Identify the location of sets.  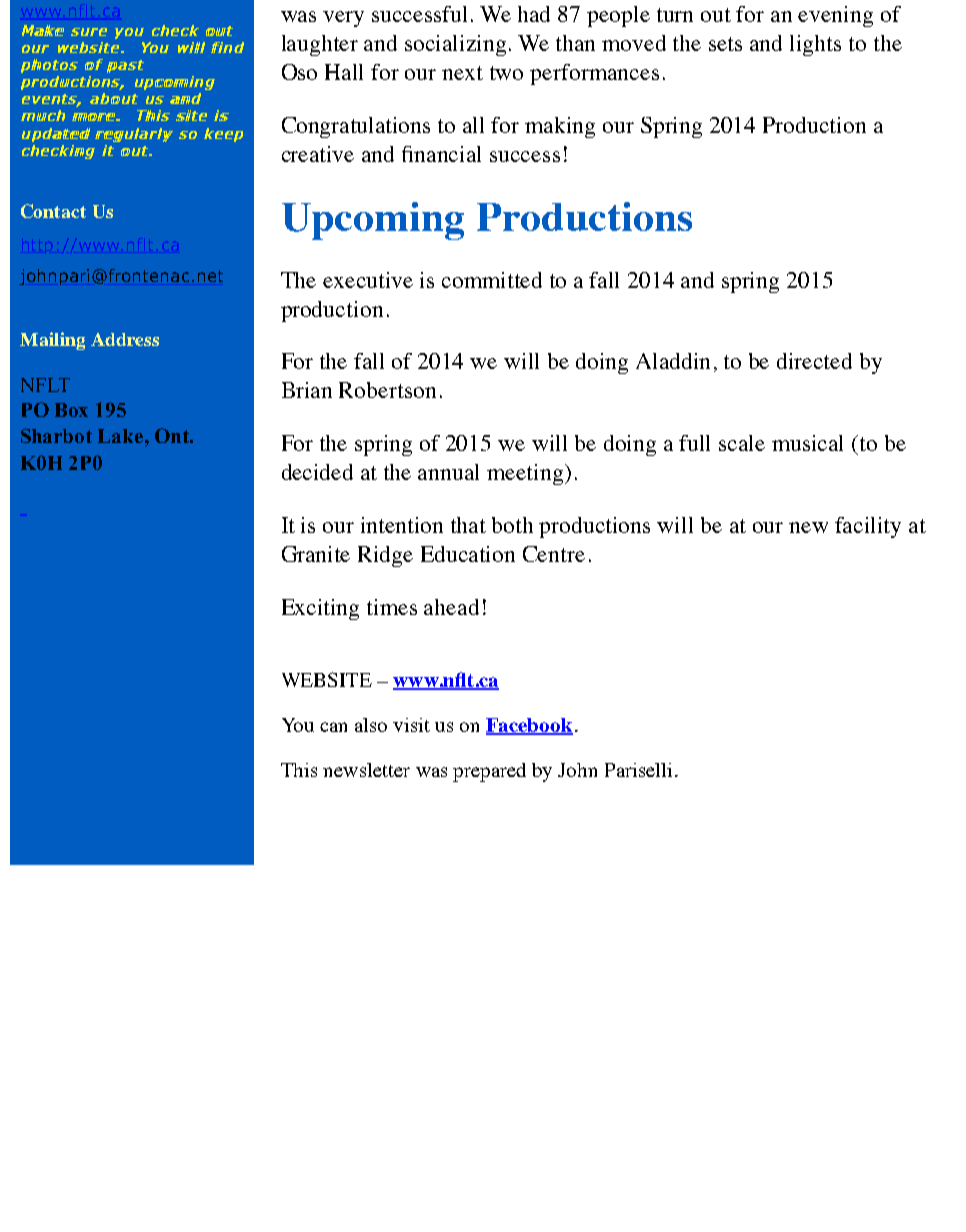
(725, 44).
